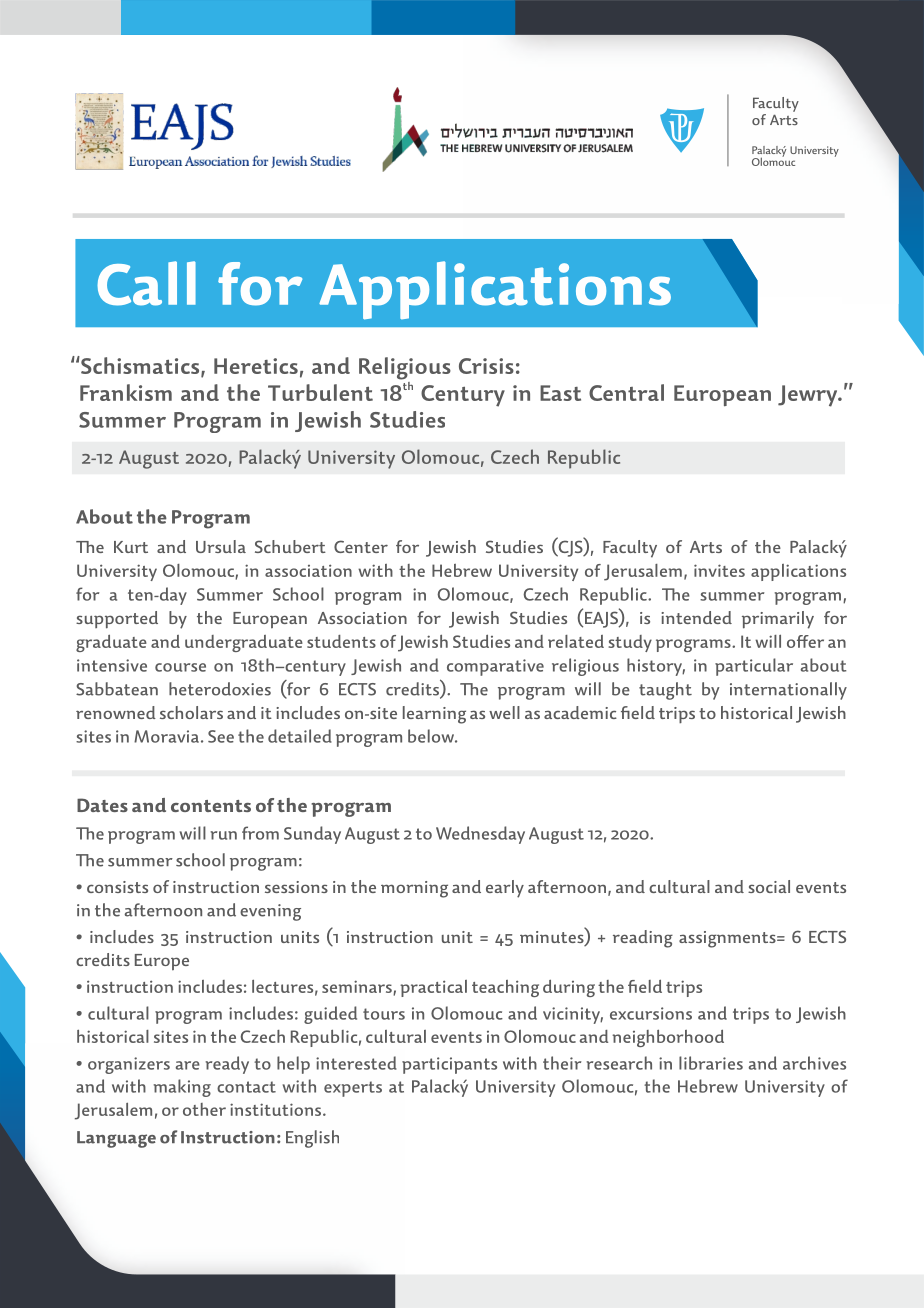  I want to click on run, so click(224, 835).
